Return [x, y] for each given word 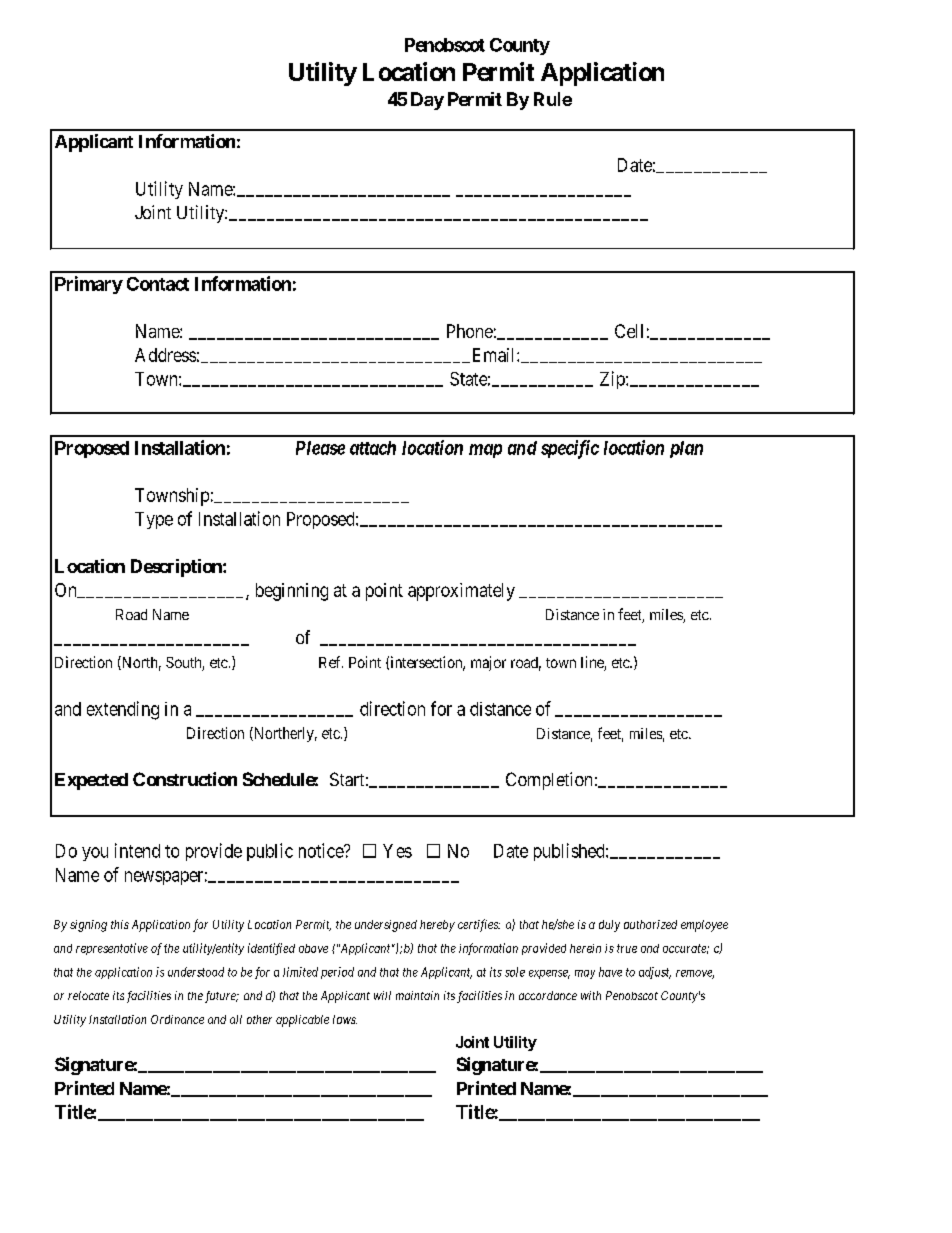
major [488, 663]
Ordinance [177, 1019]
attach [373, 448]
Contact [158, 284]
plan [686, 449]
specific [570, 449]
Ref [331, 662]
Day [427, 101]
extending [123, 710]
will [382, 995]
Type [154, 520]
